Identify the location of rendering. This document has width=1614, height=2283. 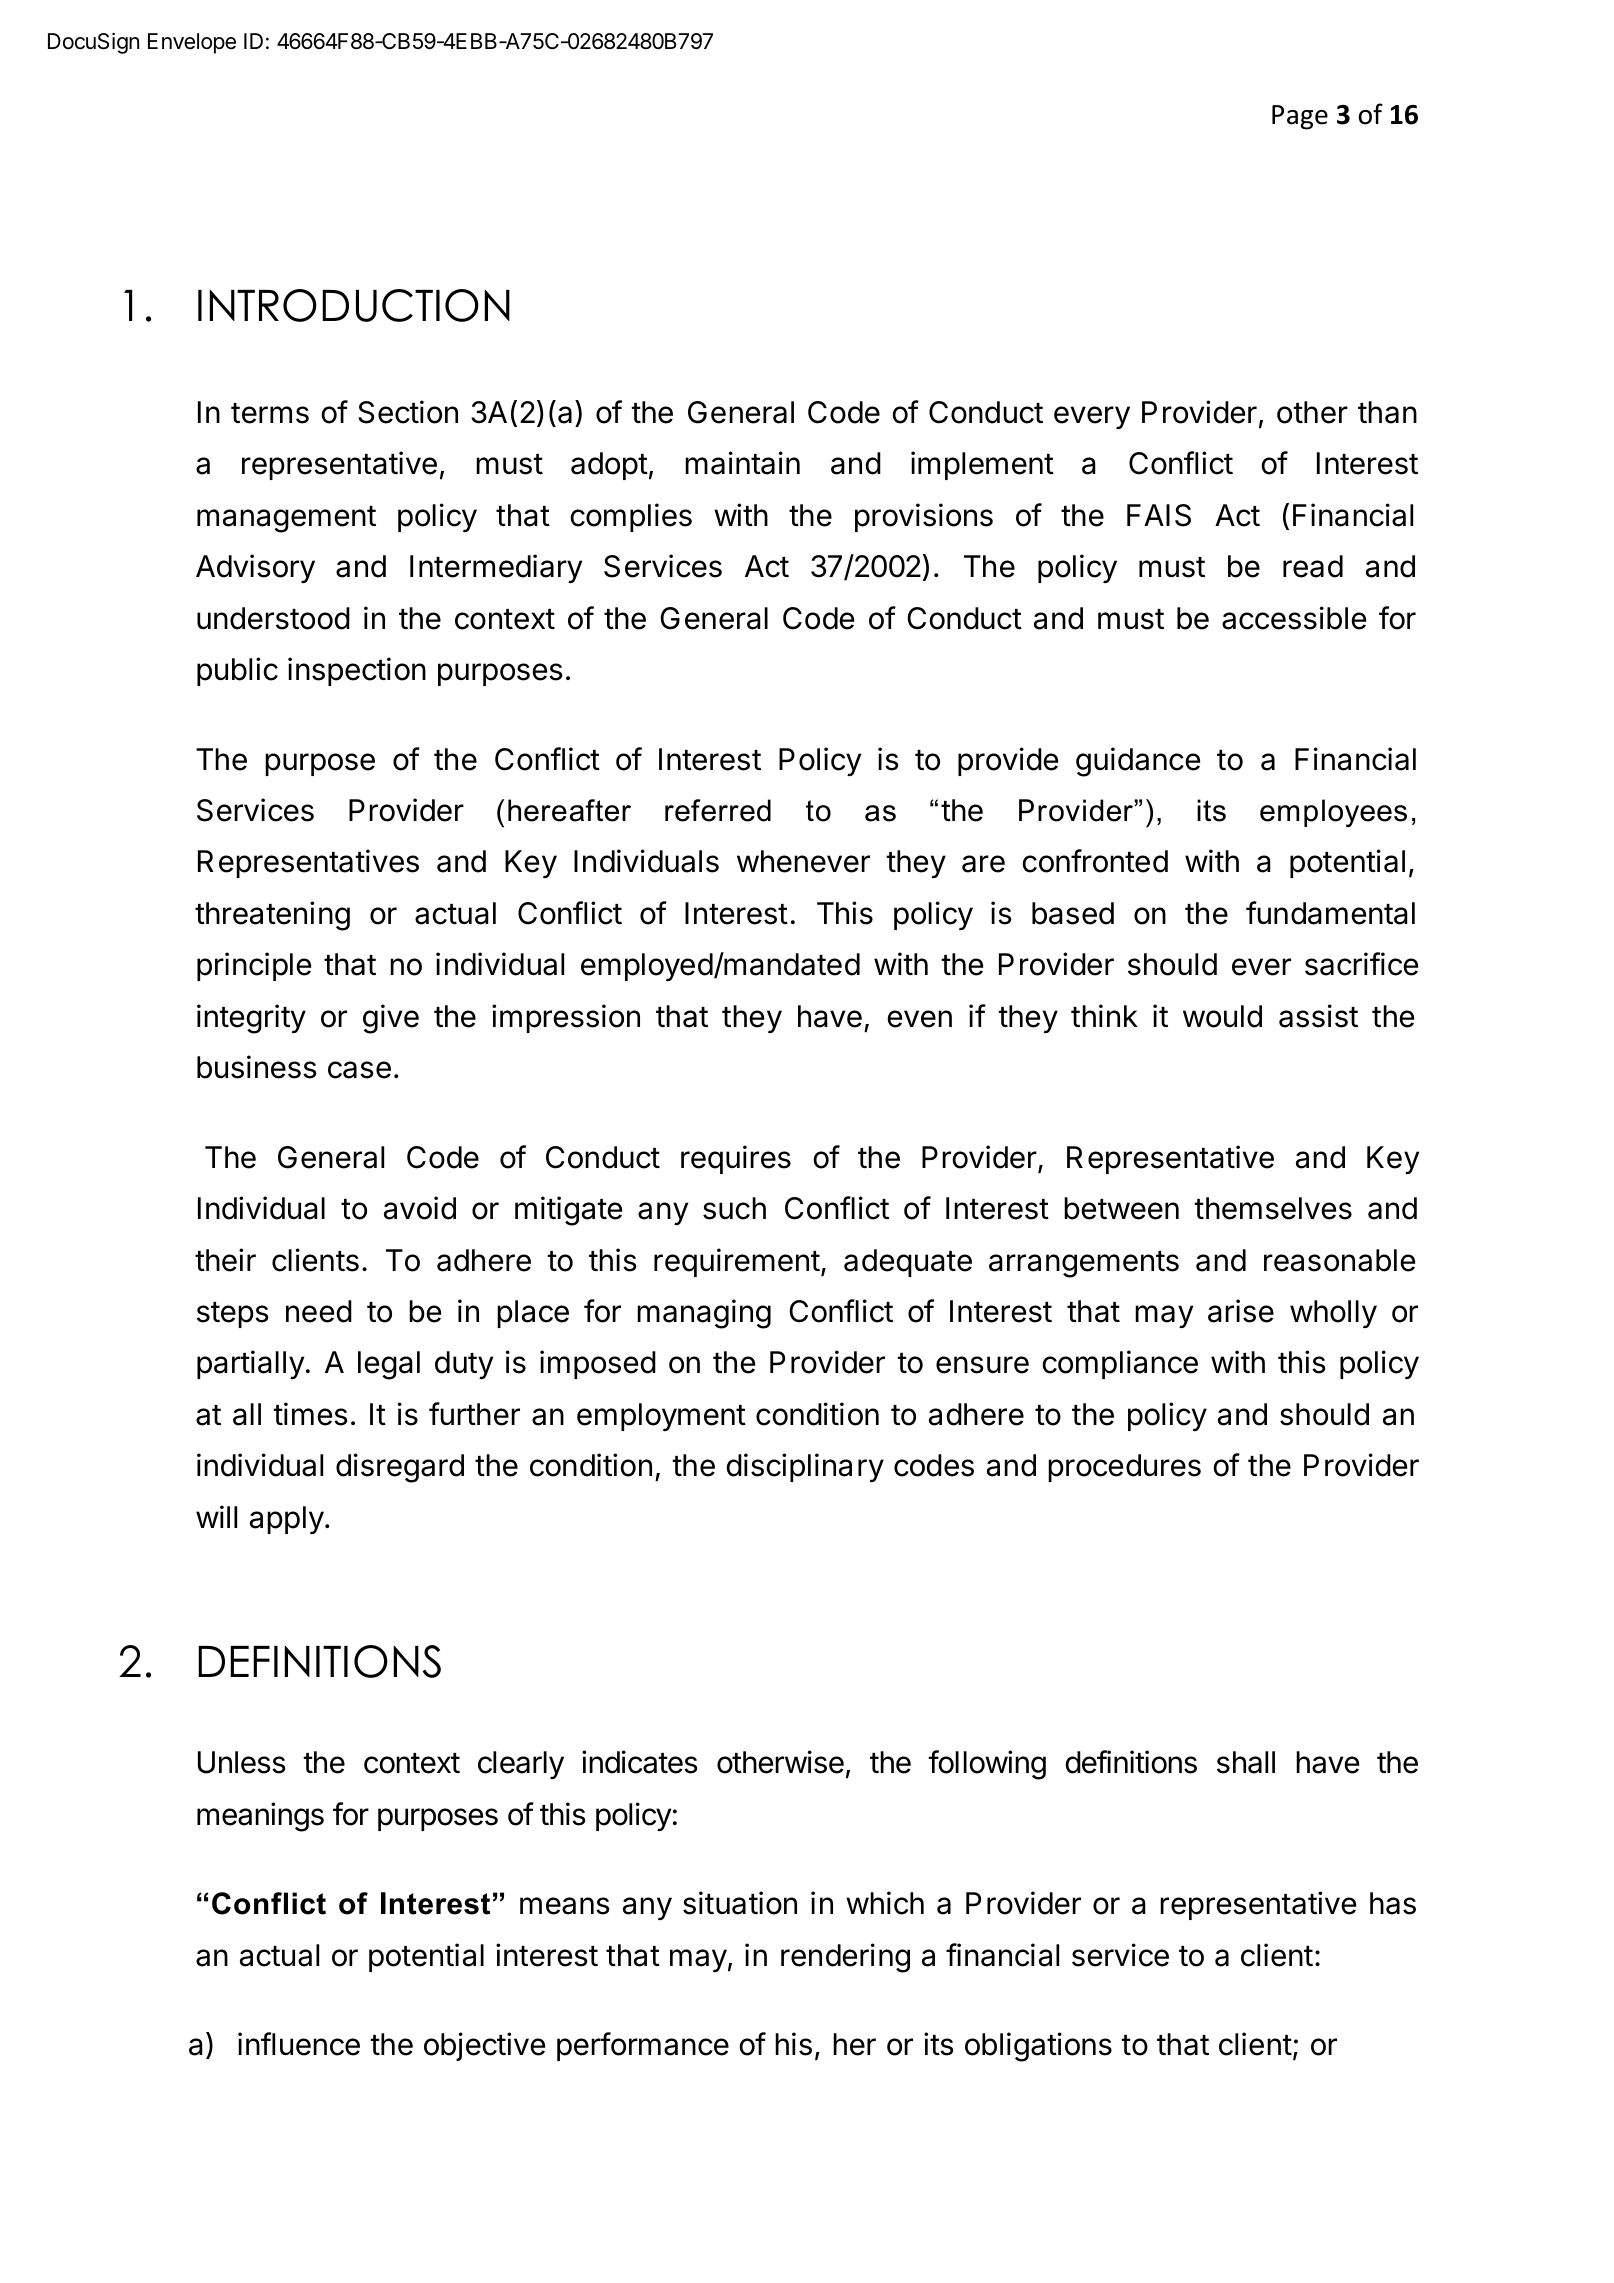
(845, 1958).
